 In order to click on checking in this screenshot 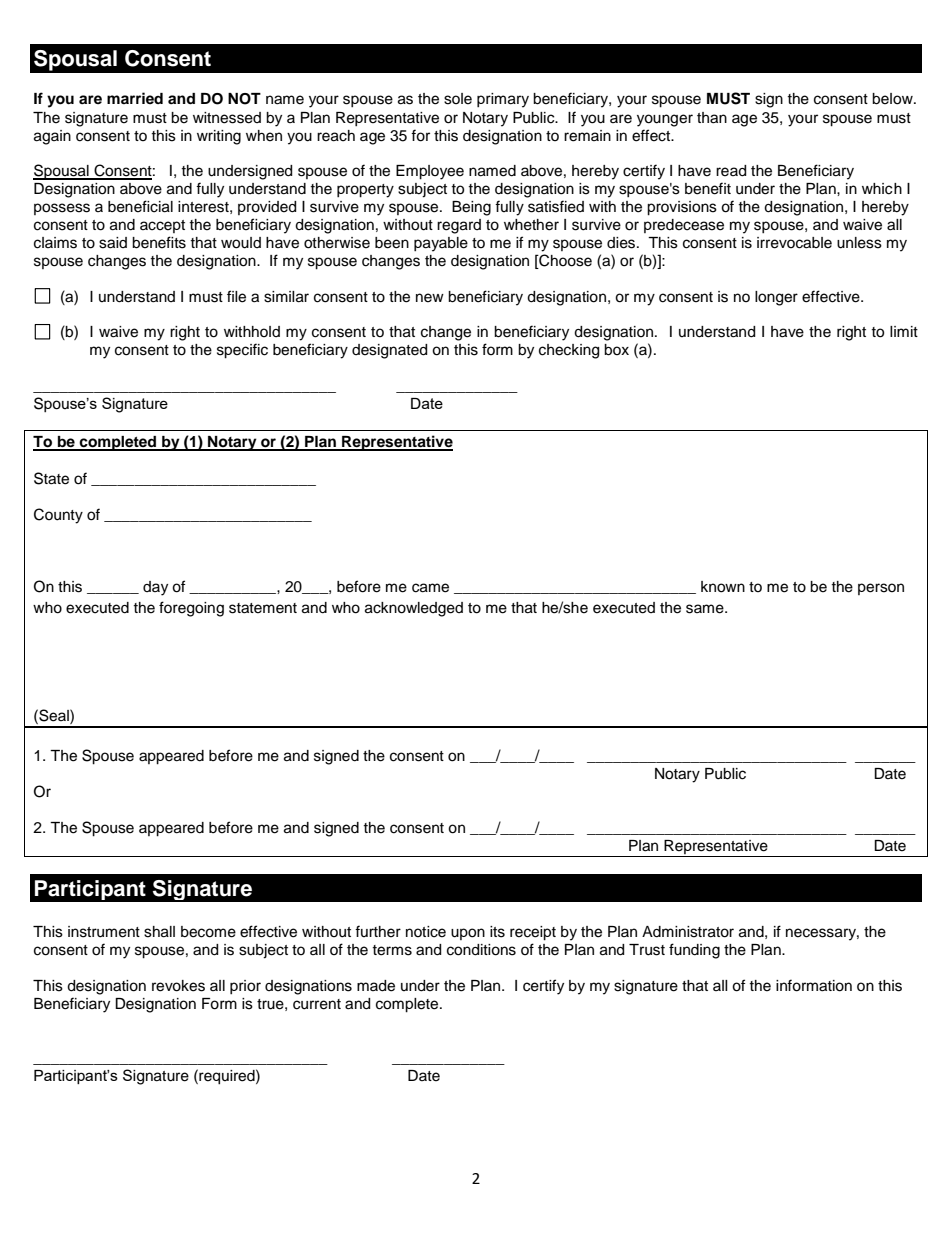, I will do `click(569, 351)`.
